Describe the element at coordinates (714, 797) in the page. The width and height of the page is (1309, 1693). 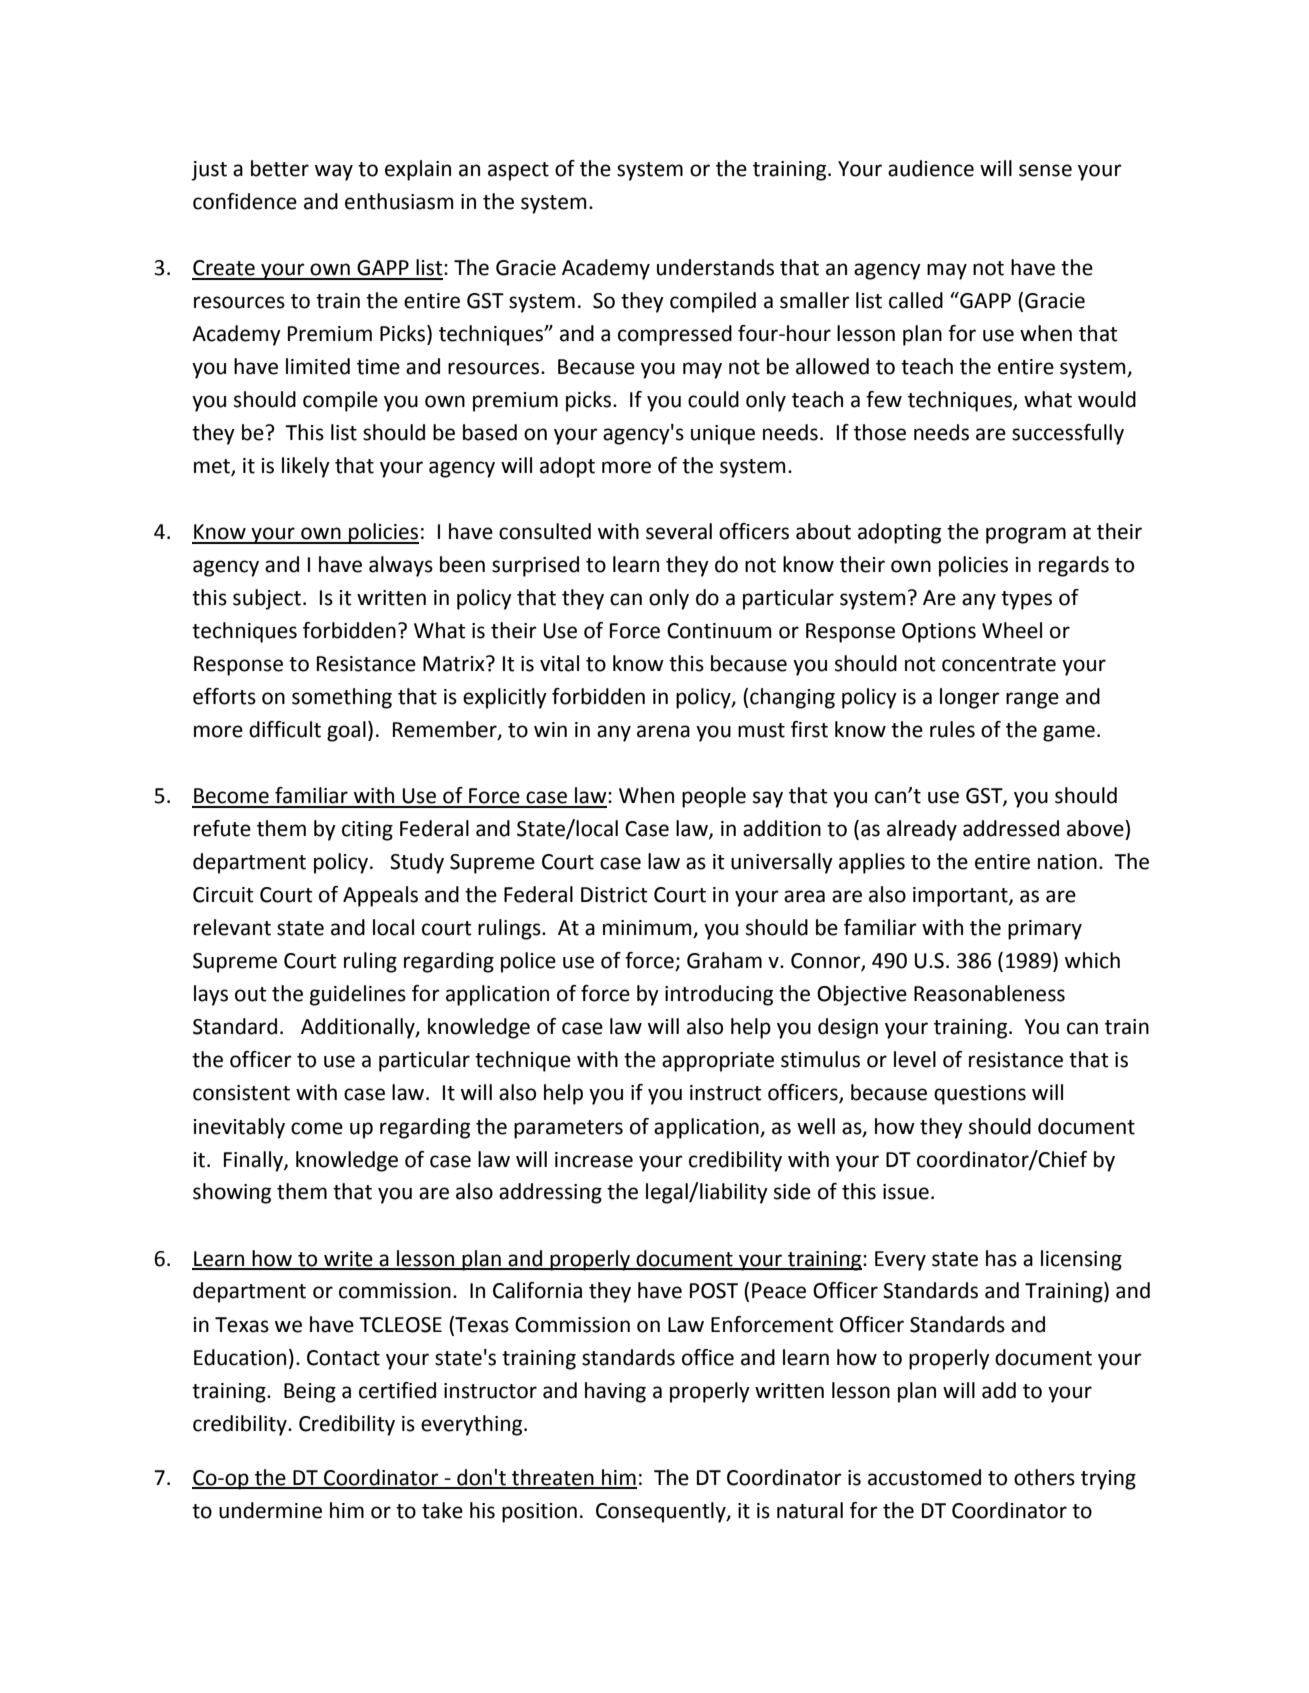
I see `people` at that location.
